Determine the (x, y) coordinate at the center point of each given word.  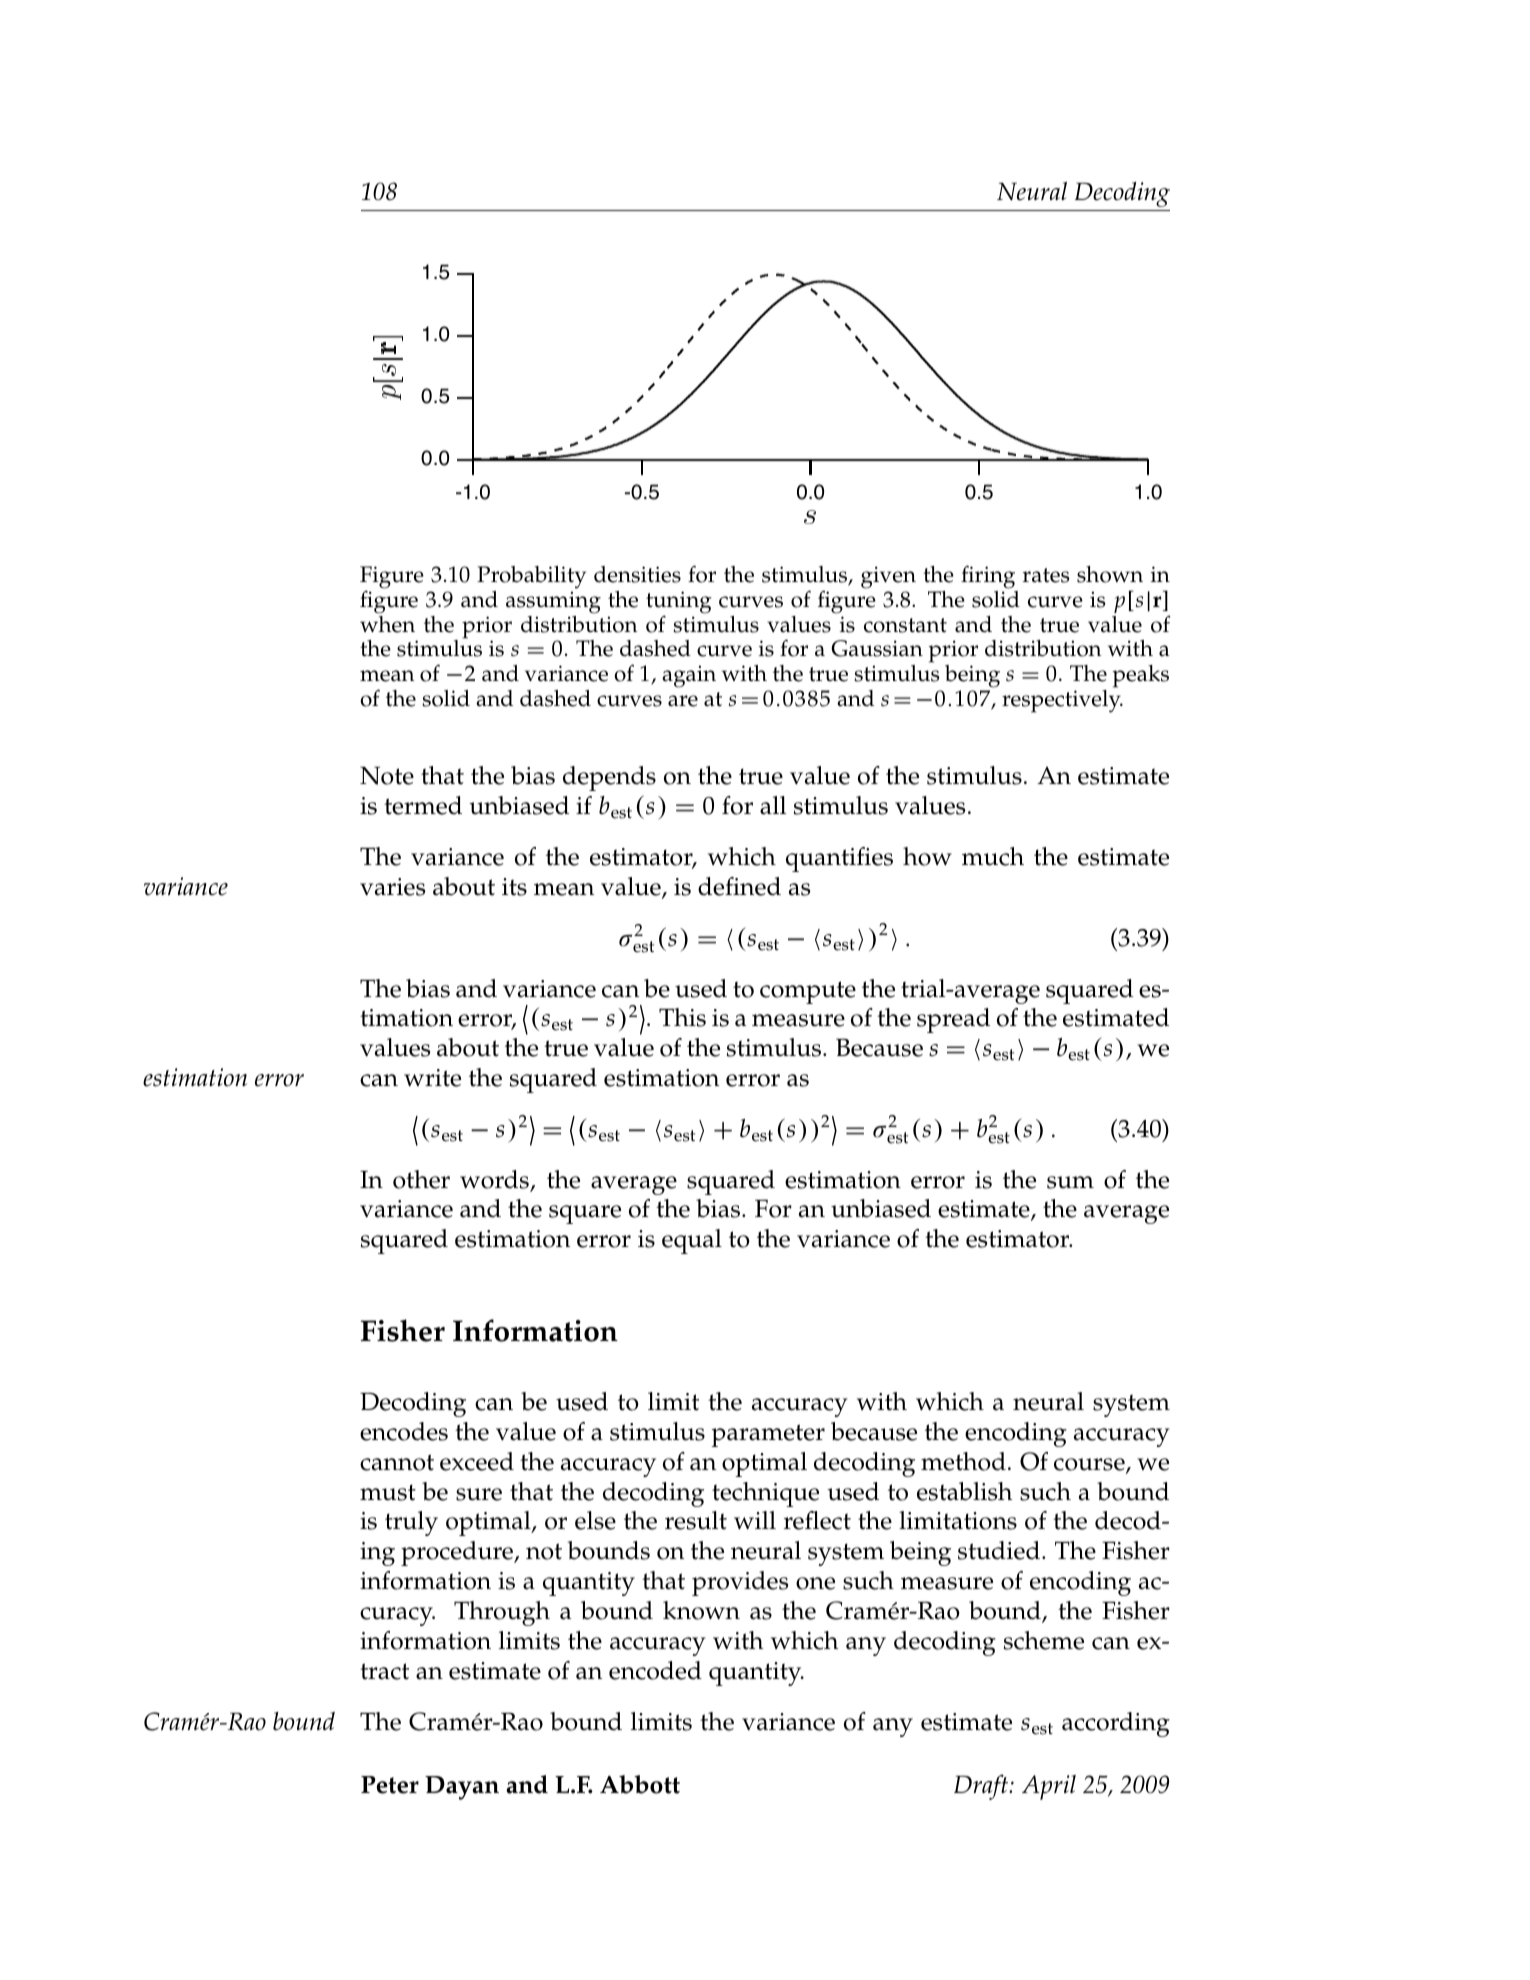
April (1049, 1787)
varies (392, 887)
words (495, 1180)
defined (739, 886)
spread (953, 1020)
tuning (679, 603)
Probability (531, 577)
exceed (477, 1461)
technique (765, 1494)
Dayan (462, 1788)
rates (1046, 575)
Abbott (640, 1784)
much (993, 856)
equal (692, 1241)
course (1090, 1465)
